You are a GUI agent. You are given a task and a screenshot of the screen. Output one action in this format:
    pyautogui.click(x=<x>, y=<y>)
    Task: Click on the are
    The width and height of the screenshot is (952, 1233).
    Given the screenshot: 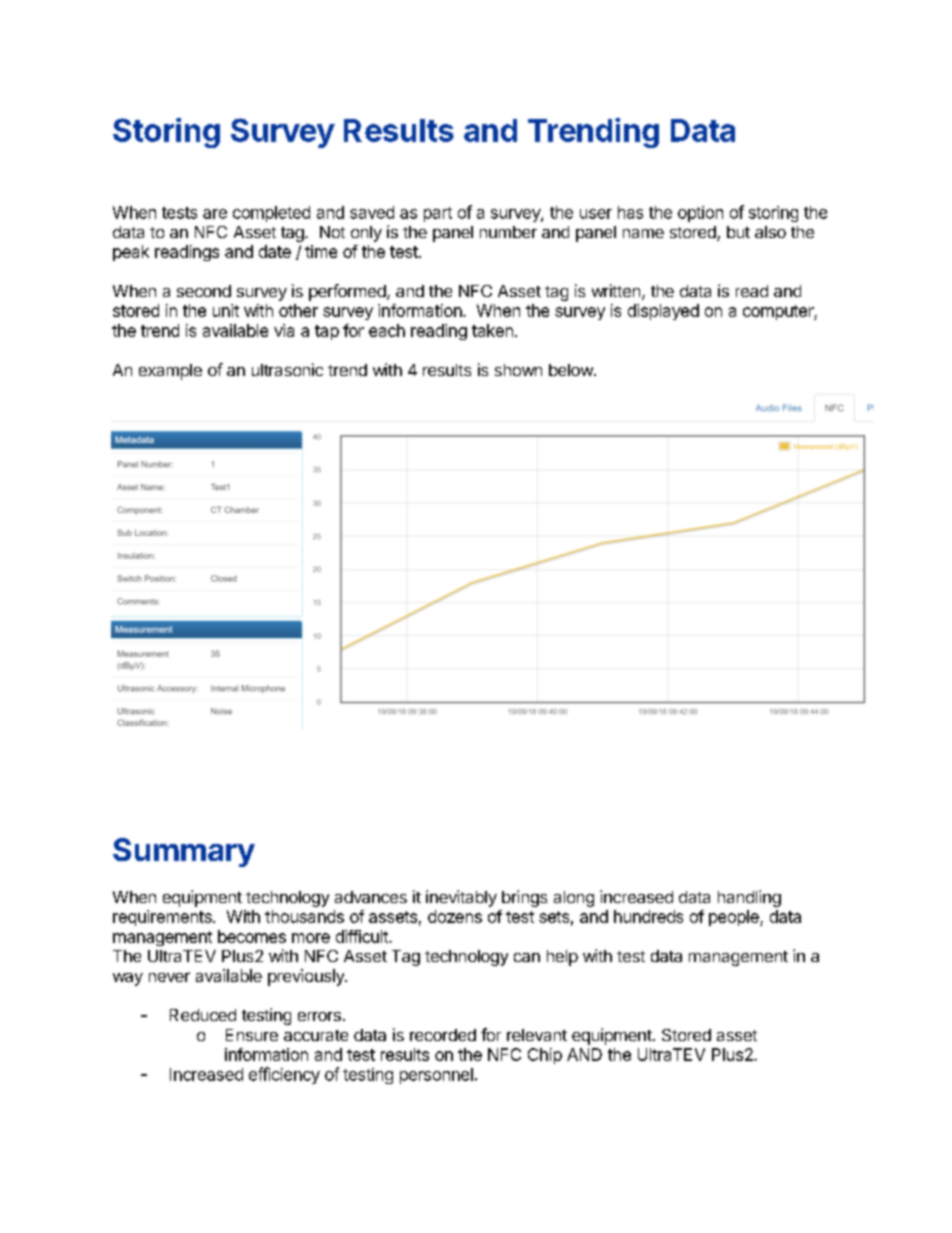 What is the action you would take?
    pyautogui.click(x=215, y=214)
